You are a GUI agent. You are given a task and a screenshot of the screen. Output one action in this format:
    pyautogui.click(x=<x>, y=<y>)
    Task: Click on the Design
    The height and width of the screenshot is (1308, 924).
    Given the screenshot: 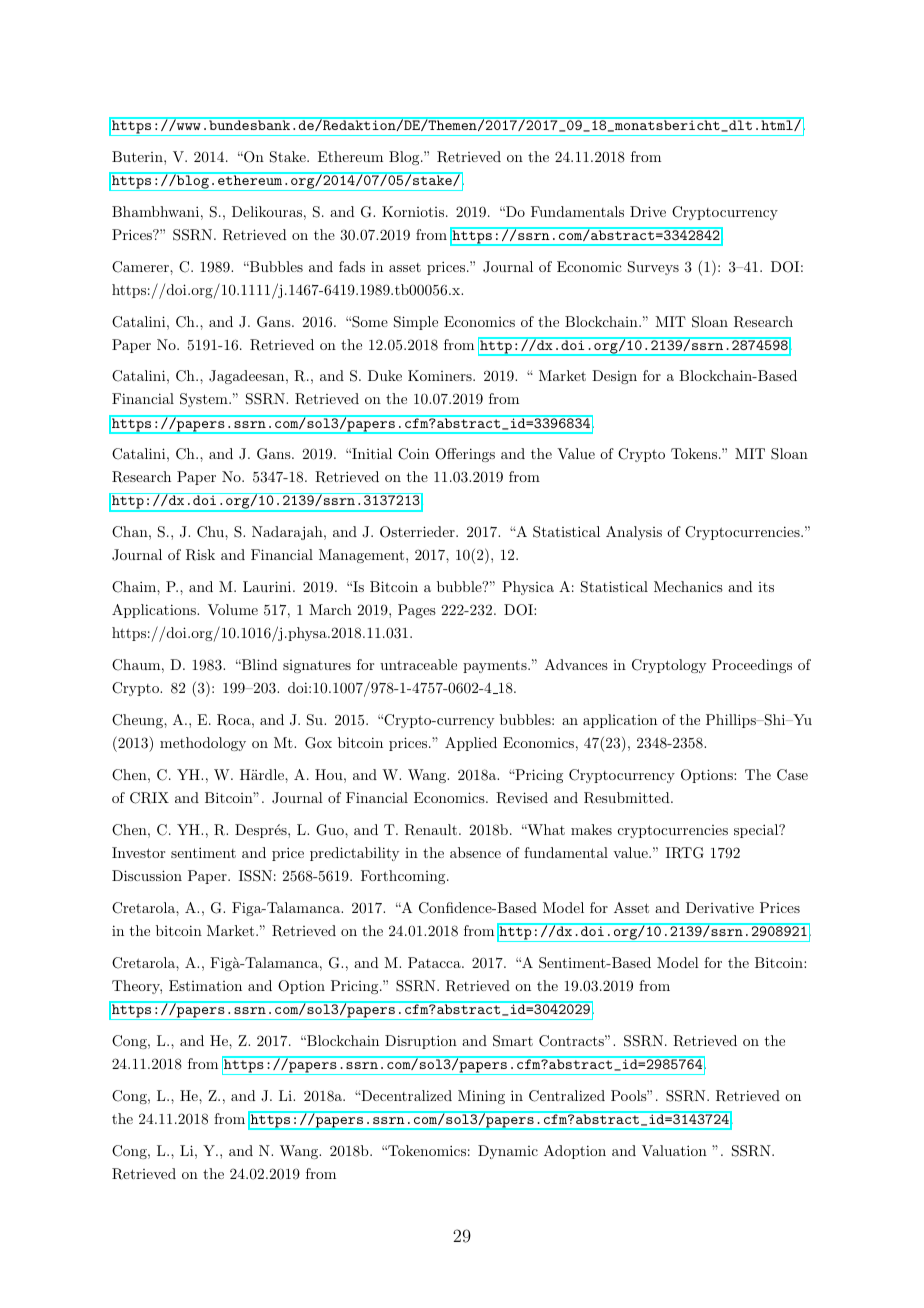 What is the action you would take?
    pyautogui.click(x=614, y=377)
